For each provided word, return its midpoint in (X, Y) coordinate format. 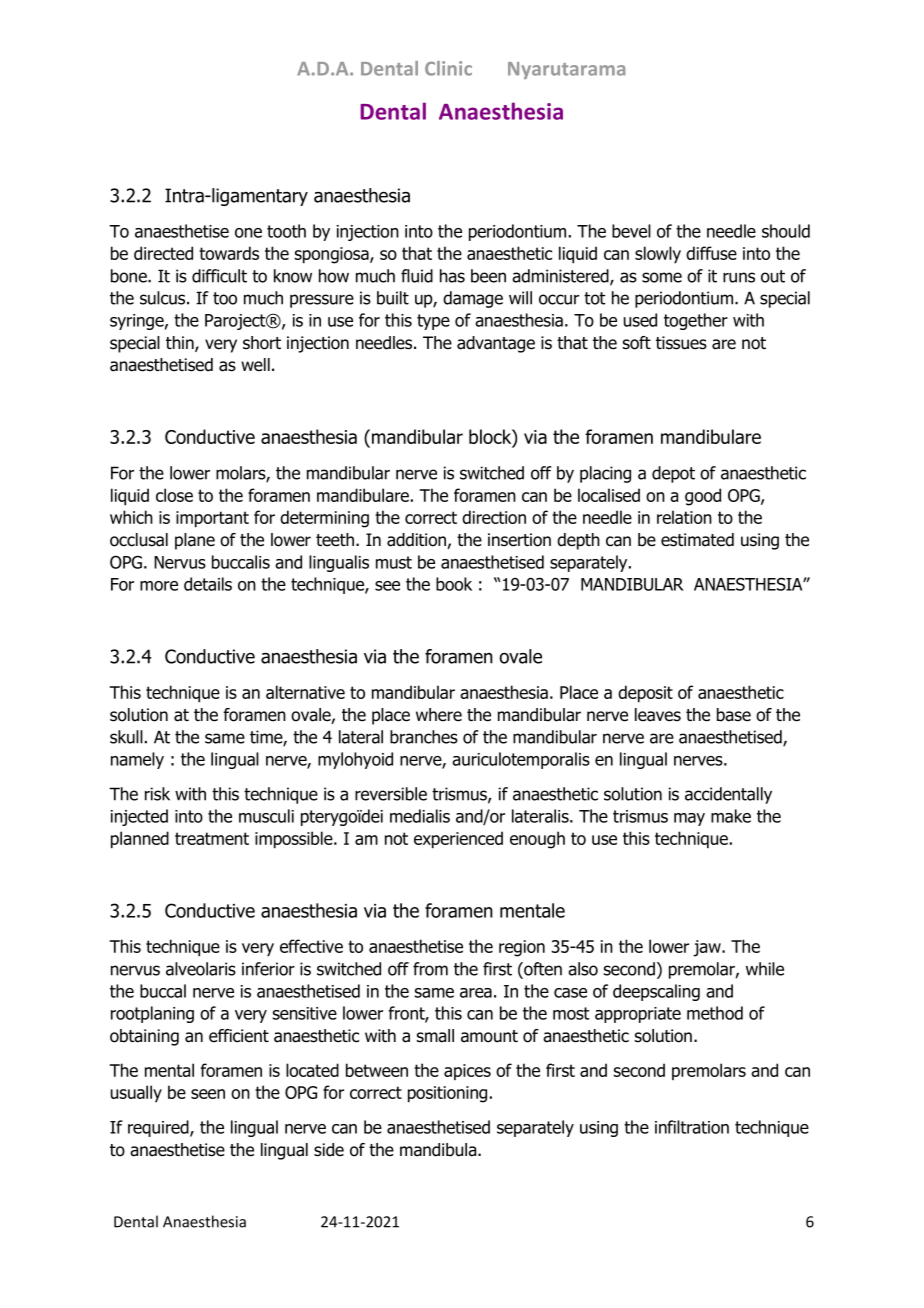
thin (181, 344)
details (208, 584)
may (689, 819)
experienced (458, 840)
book (454, 584)
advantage (496, 344)
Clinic (448, 68)
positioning (447, 1094)
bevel (631, 231)
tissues (681, 343)
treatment (212, 838)
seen (208, 1094)
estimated (697, 540)
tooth (286, 231)
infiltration (692, 1127)
